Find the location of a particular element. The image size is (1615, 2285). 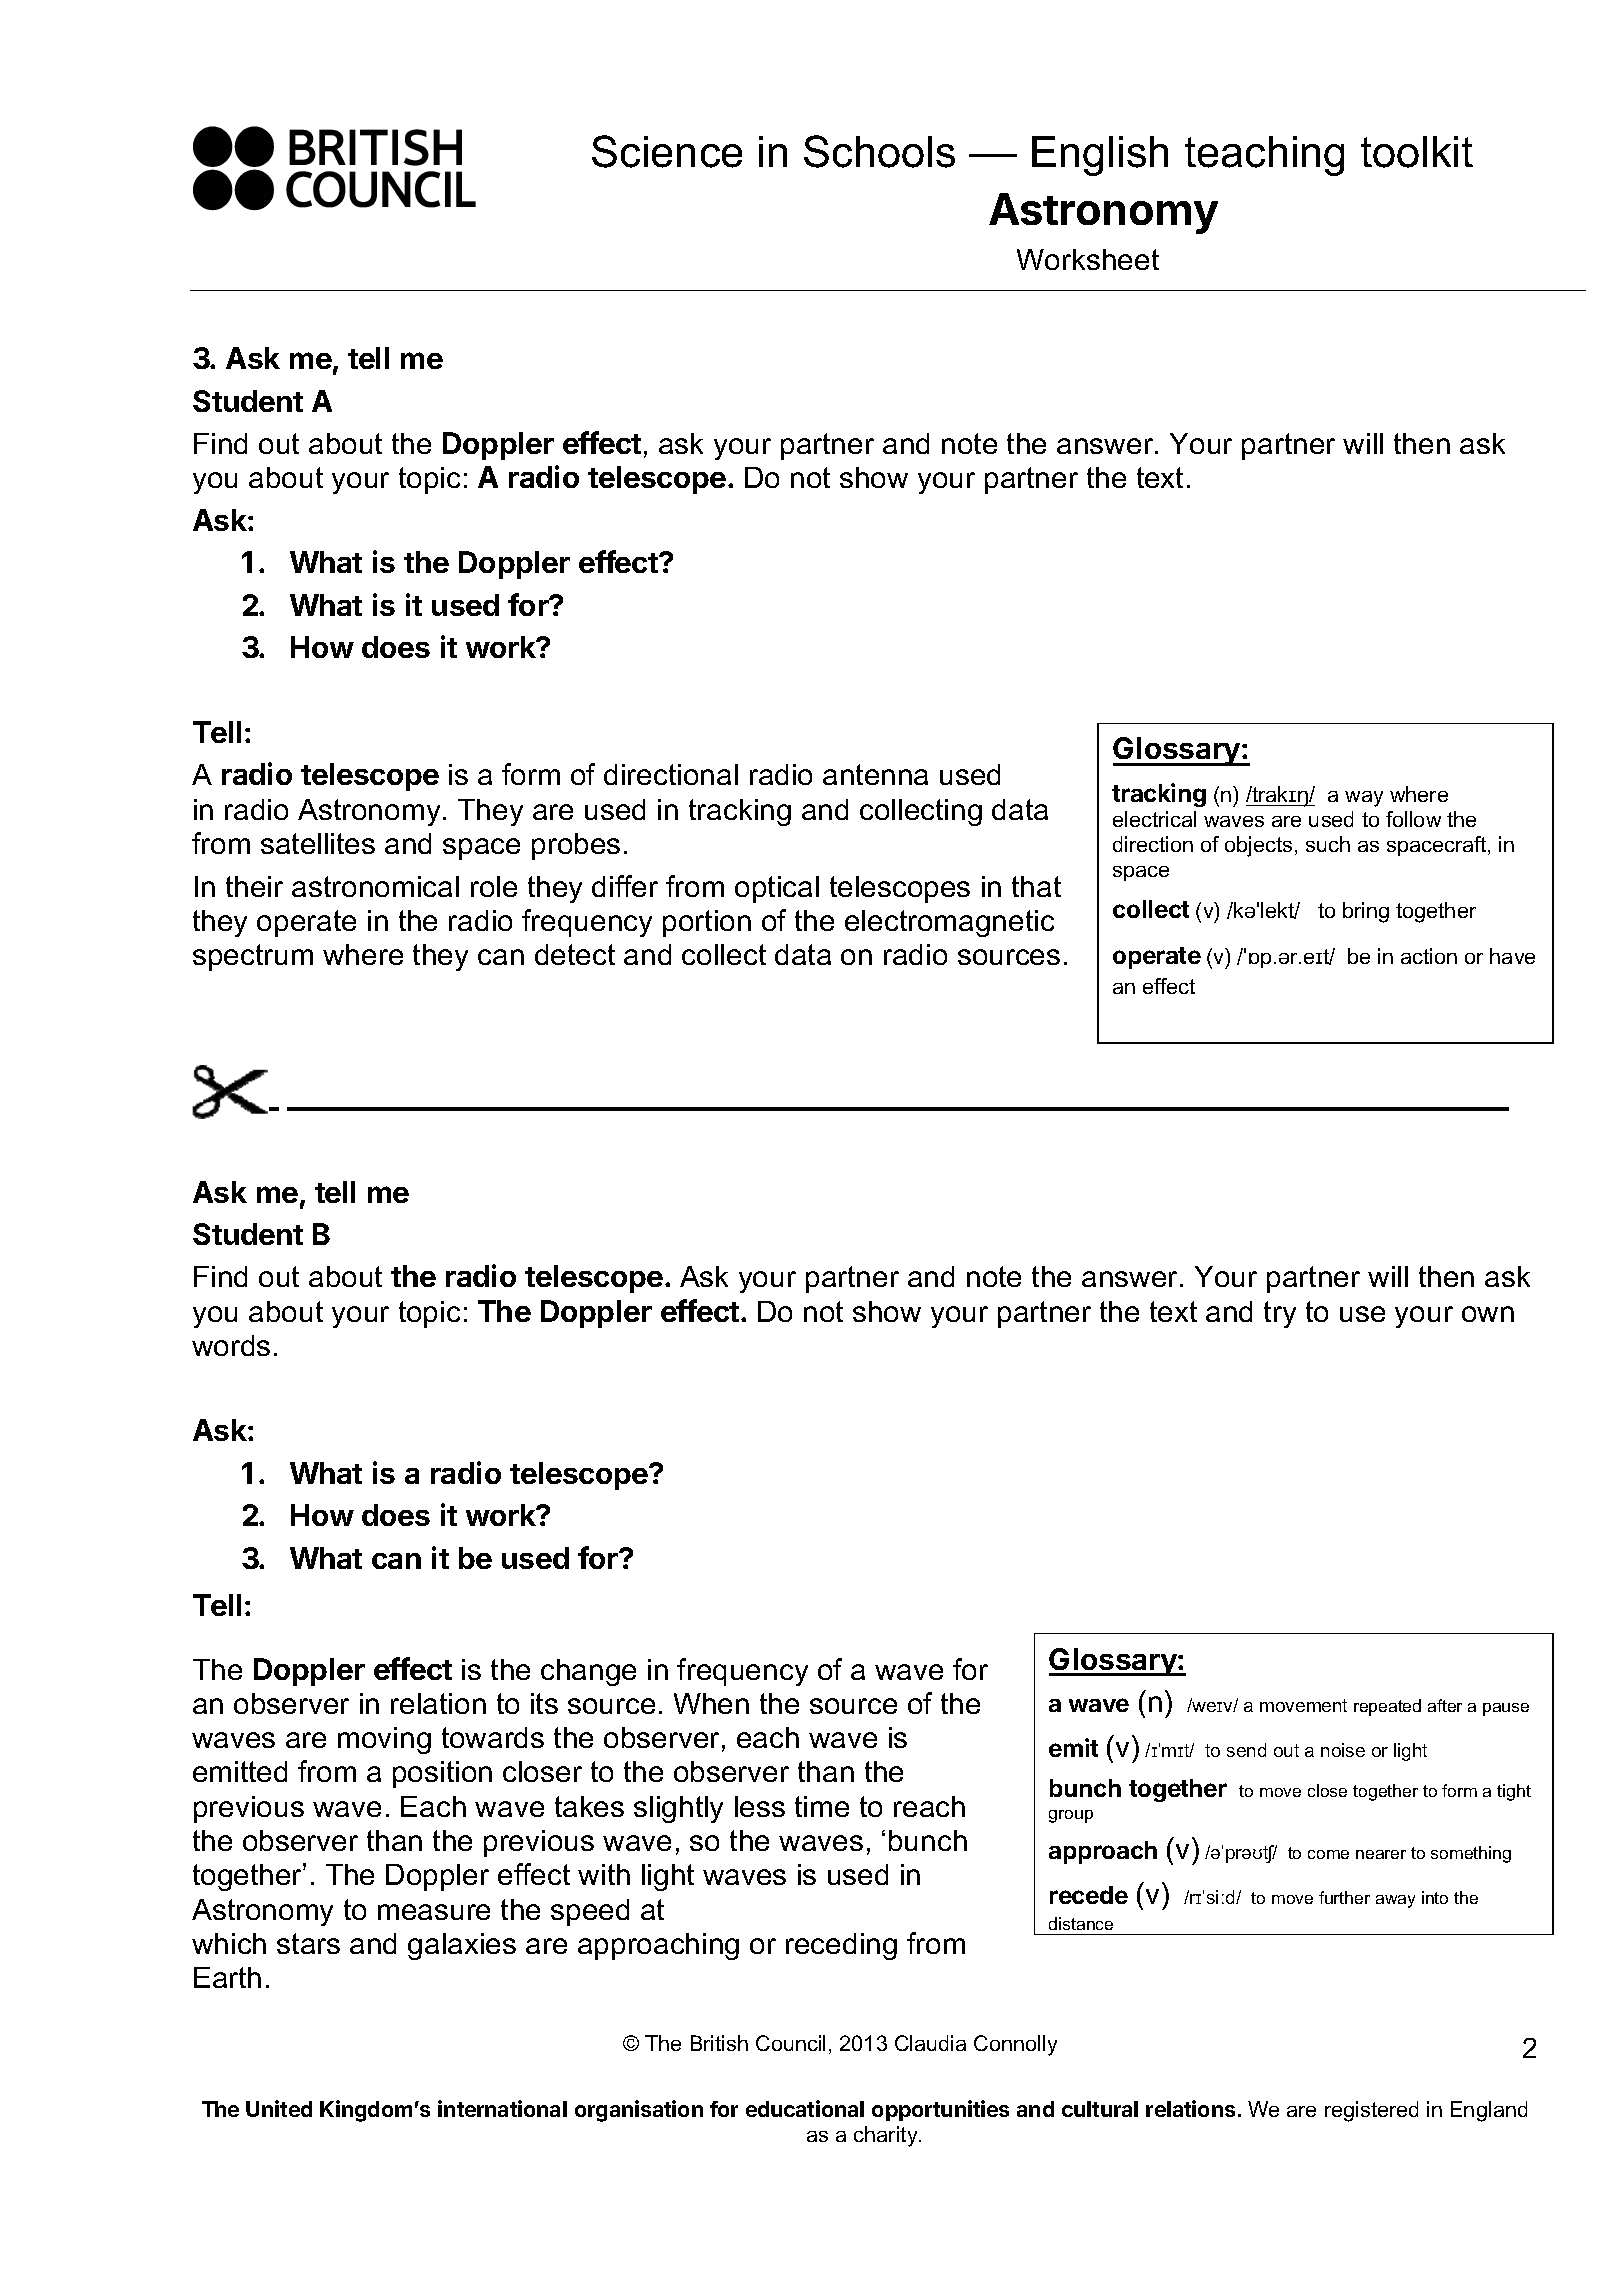

moving is located at coordinates (384, 1740).
